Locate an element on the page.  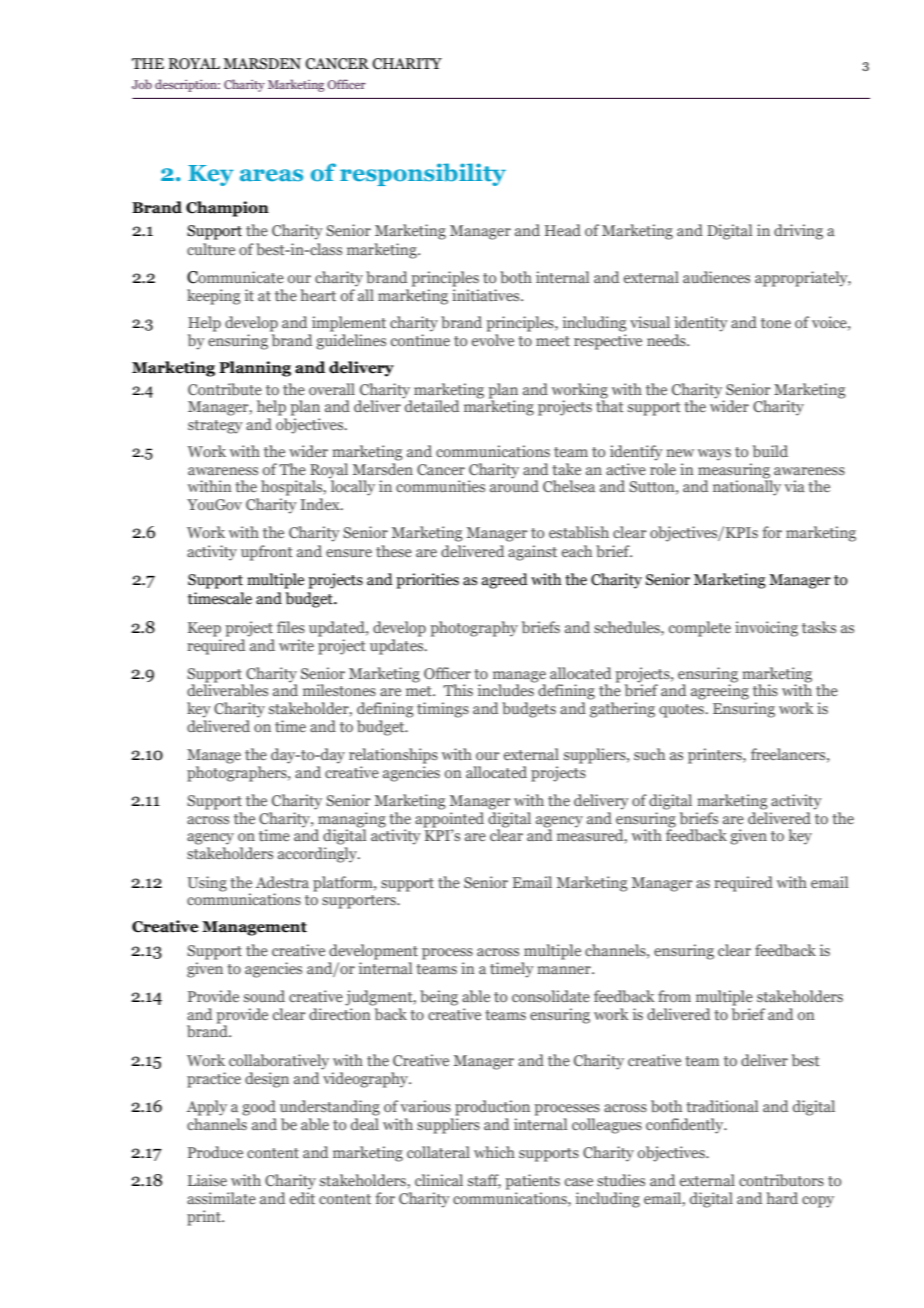
invoicing is located at coordinates (766, 629).
